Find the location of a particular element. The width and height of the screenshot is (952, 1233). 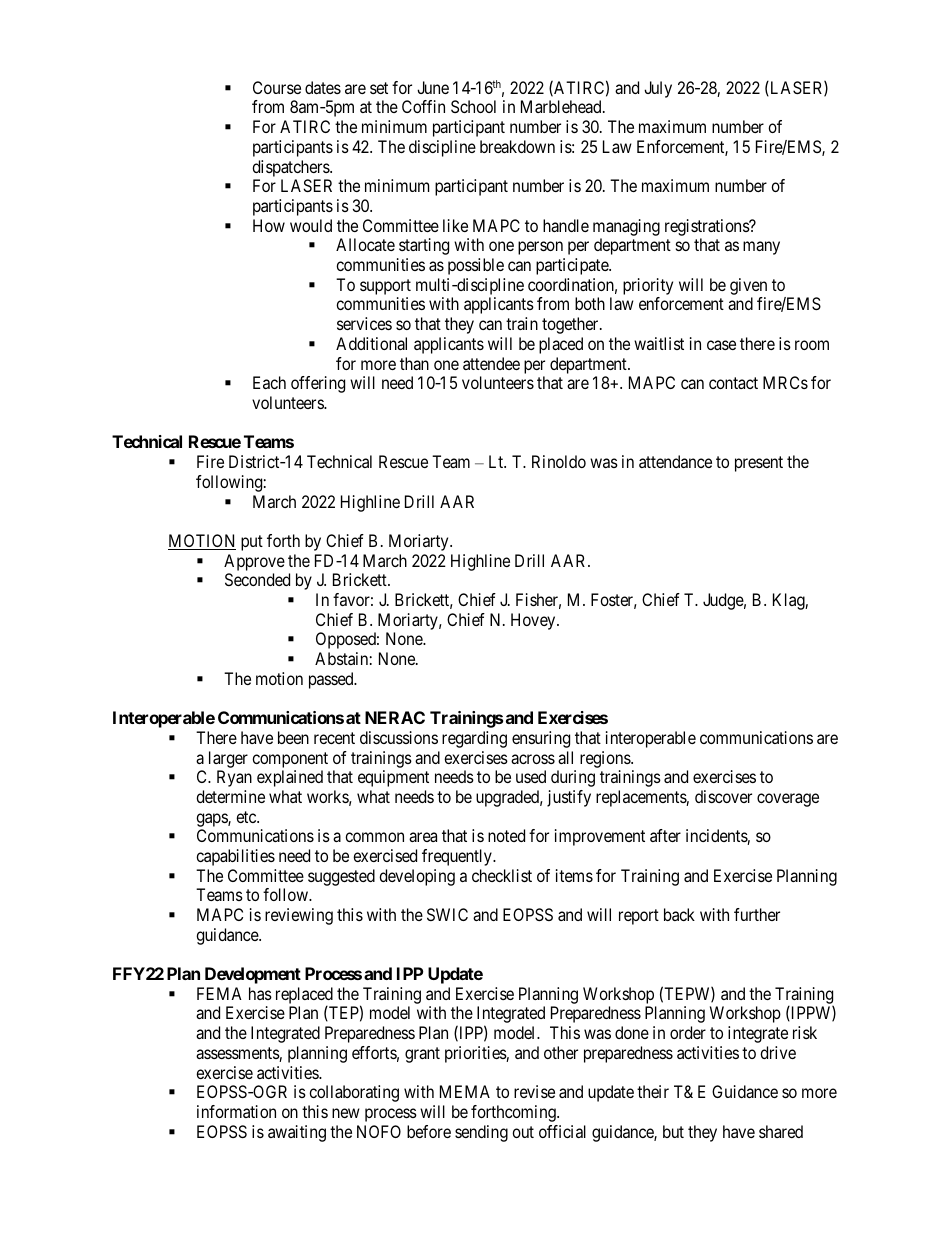

revise is located at coordinates (534, 1091).
